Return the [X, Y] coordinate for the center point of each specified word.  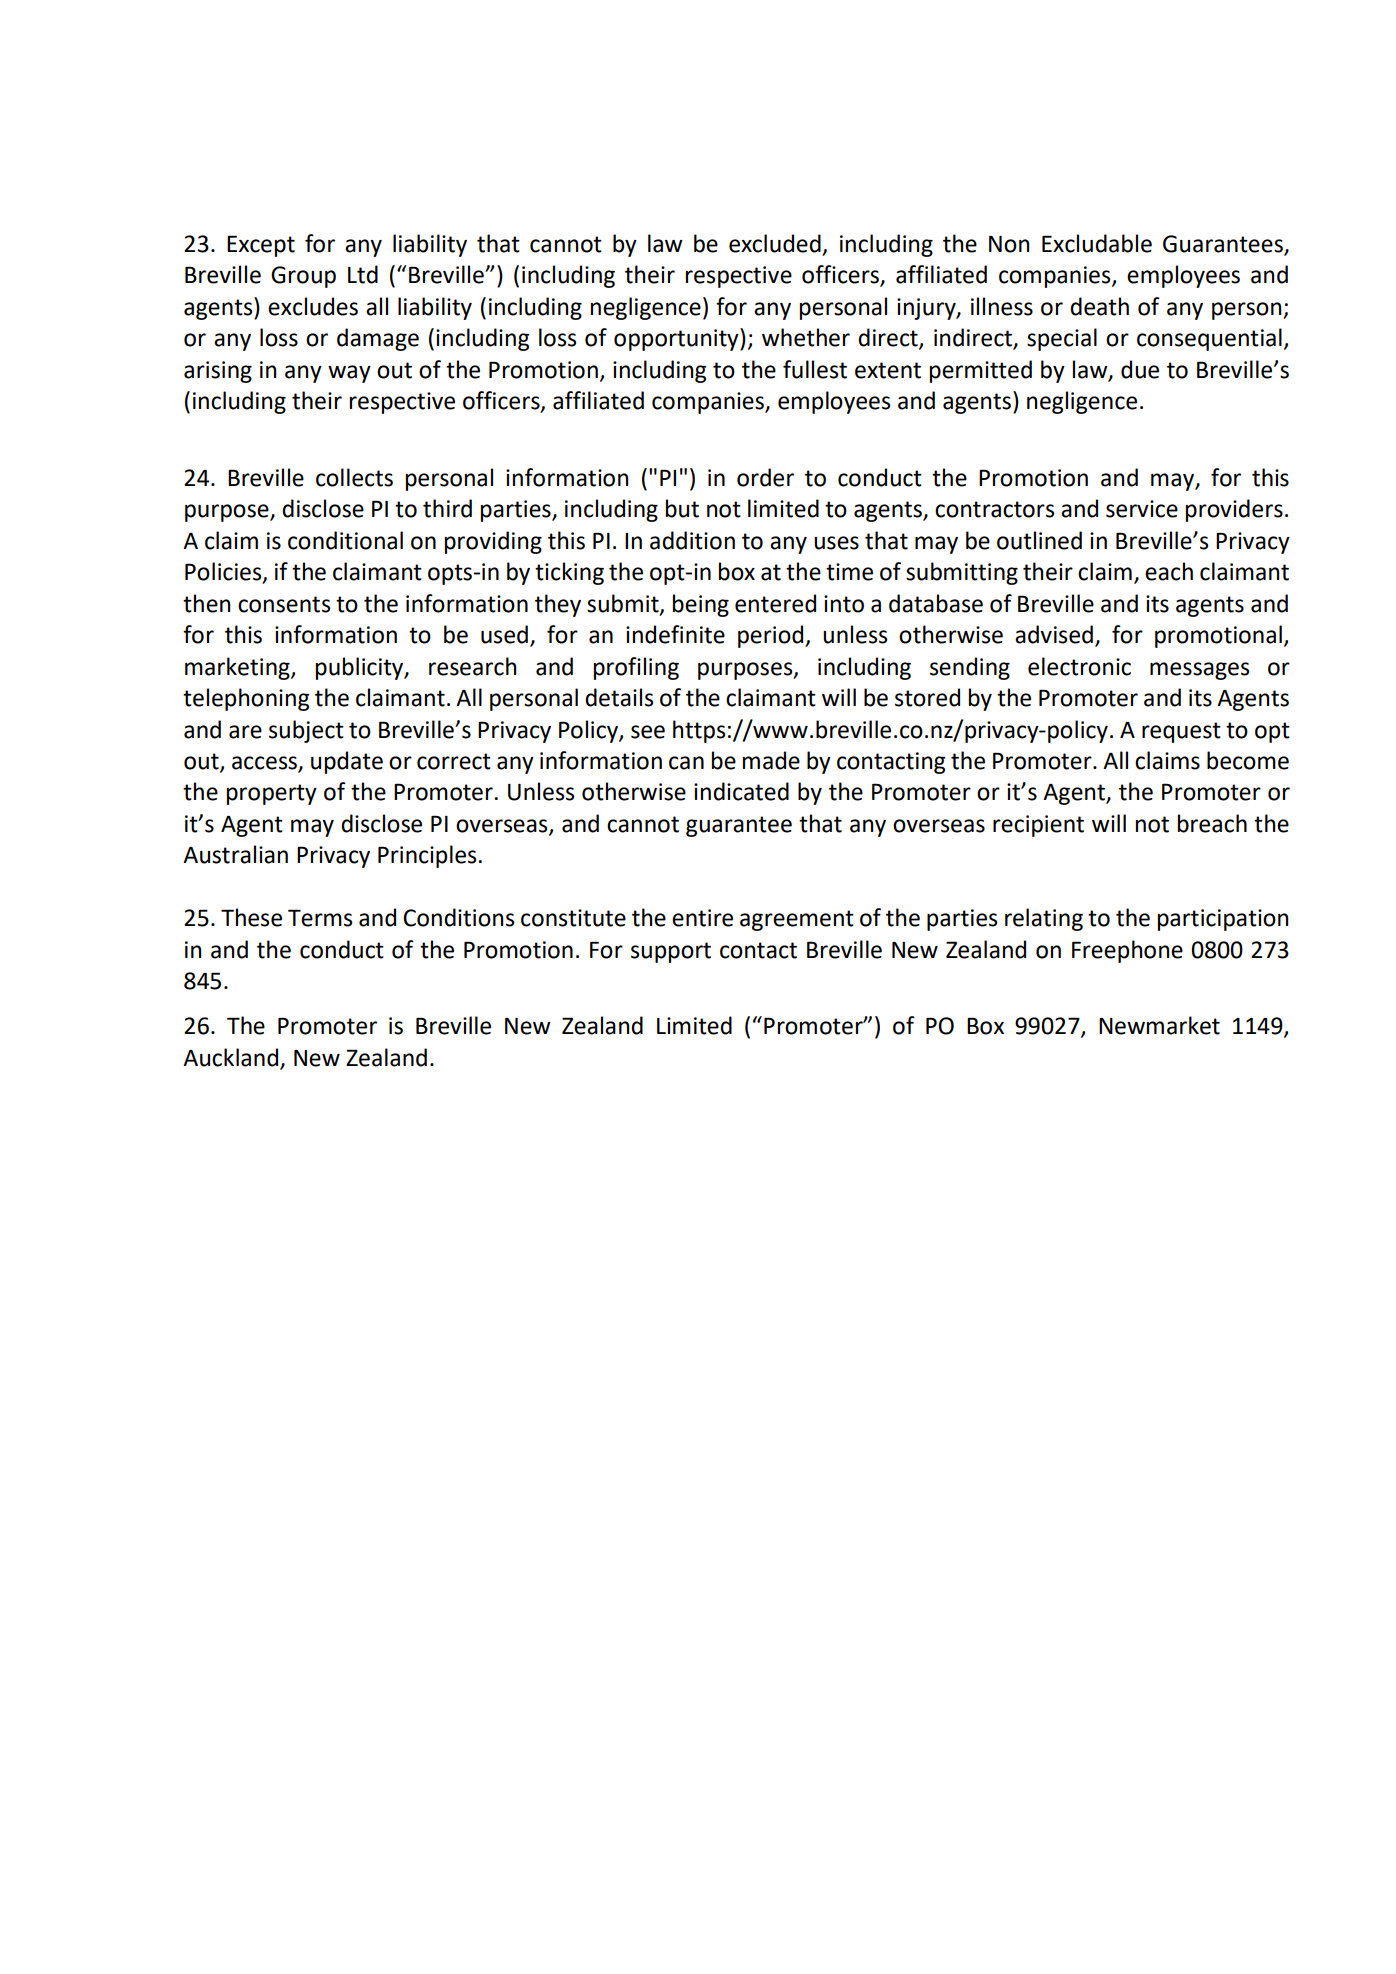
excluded [775, 243]
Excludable [1097, 243]
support [671, 952]
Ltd [363, 274]
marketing [238, 668]
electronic [1079, 666]
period [772, 636]
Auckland [230, 1057]
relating [1044, 919]
